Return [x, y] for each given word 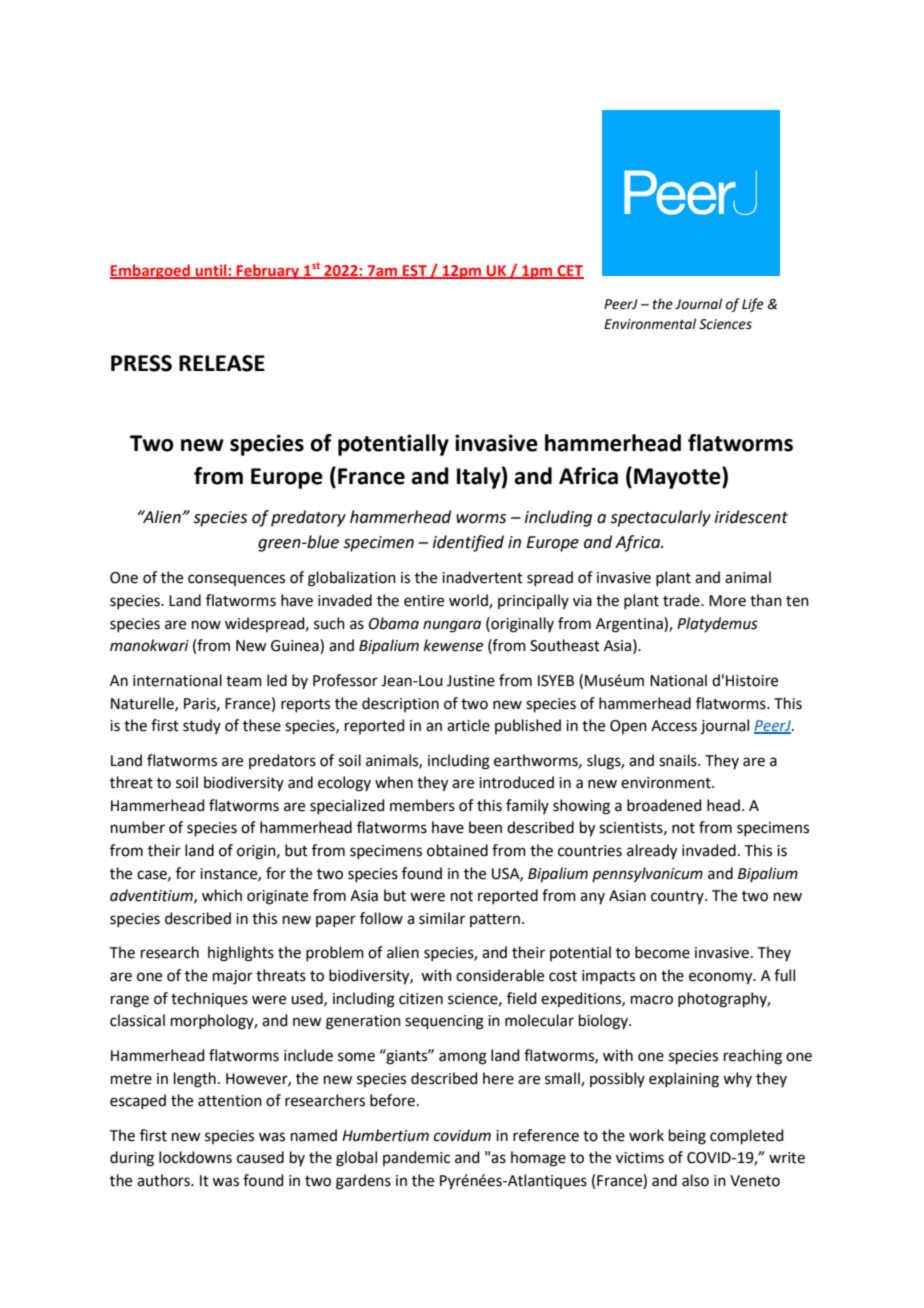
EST [415, 271]
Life [753, 305]
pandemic [416, 1158]
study [202, 726]
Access [674, 726]
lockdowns [195, 1157]
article [468, 725]
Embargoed [151, 271]
